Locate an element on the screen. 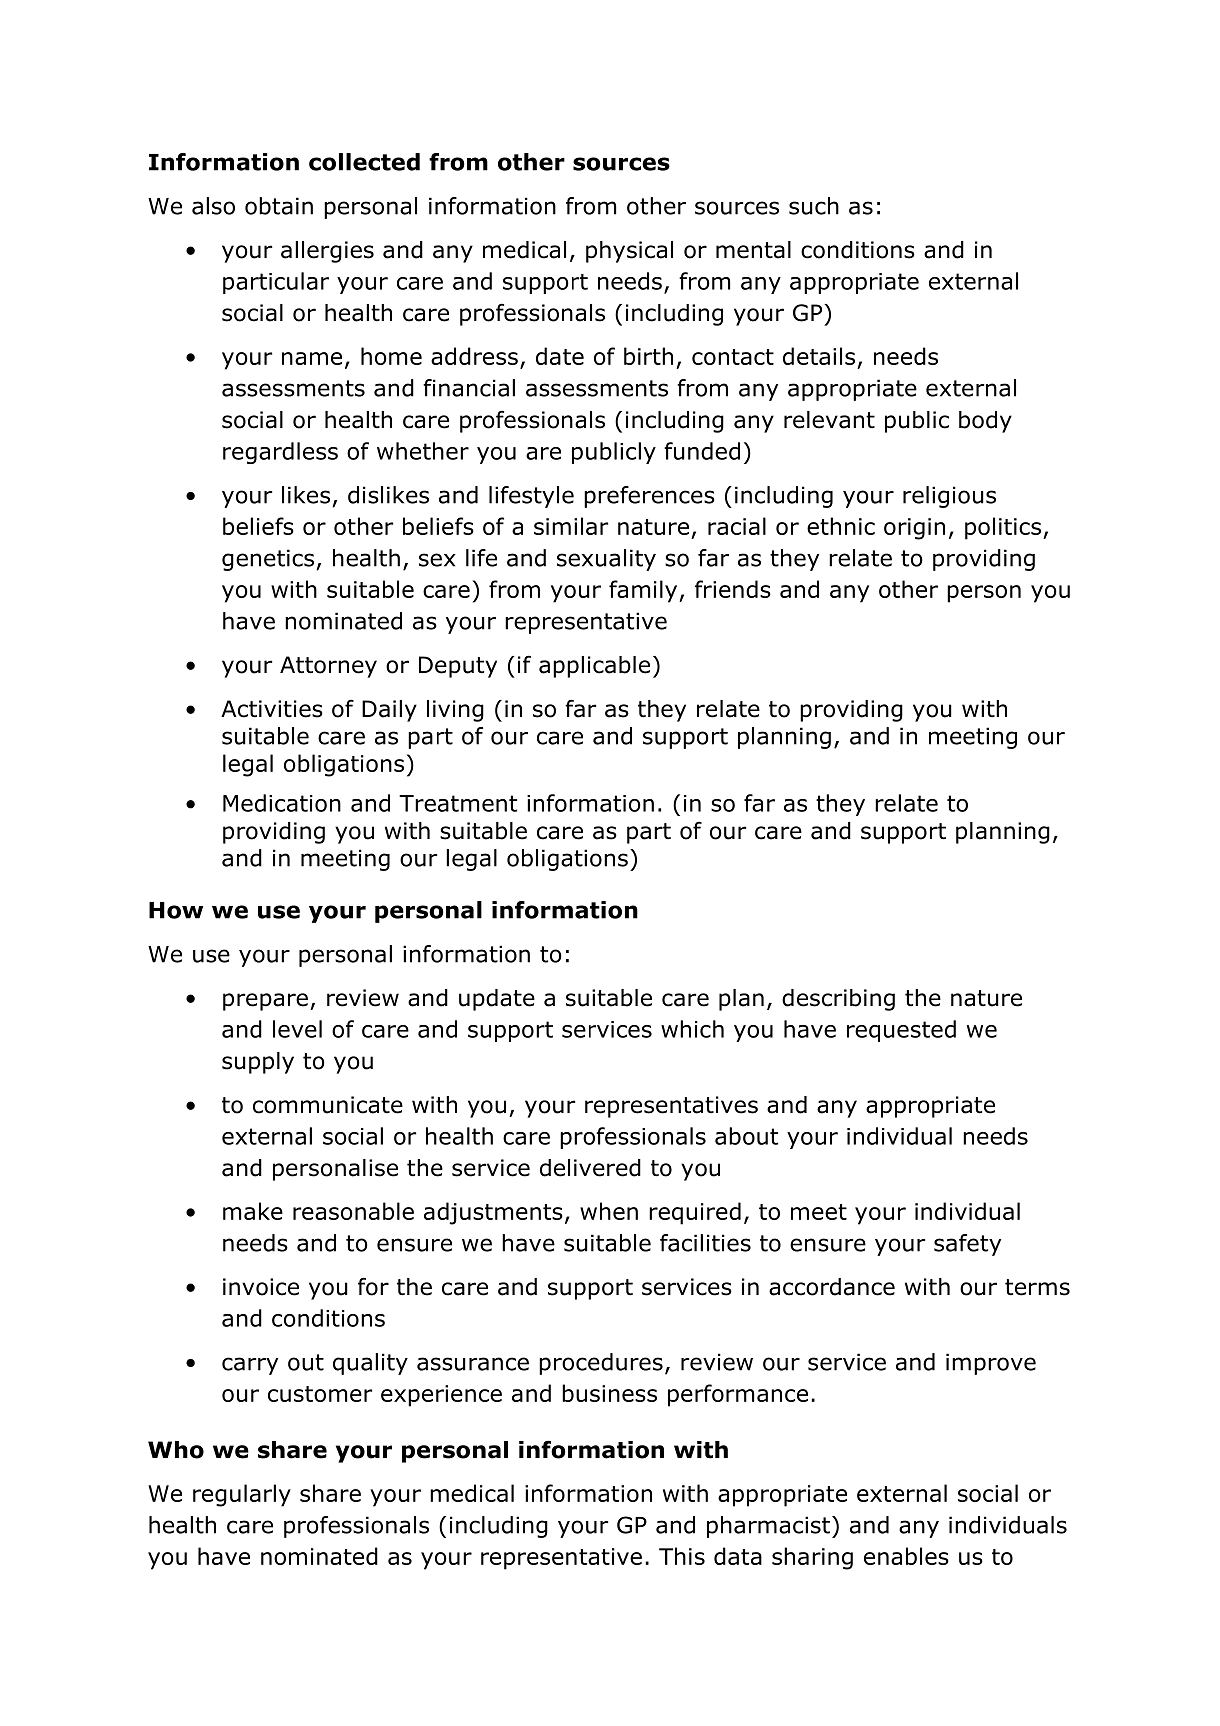 The height and width of the screenshot is (1726, 1220). religious is located at coordinates (949, 497).
